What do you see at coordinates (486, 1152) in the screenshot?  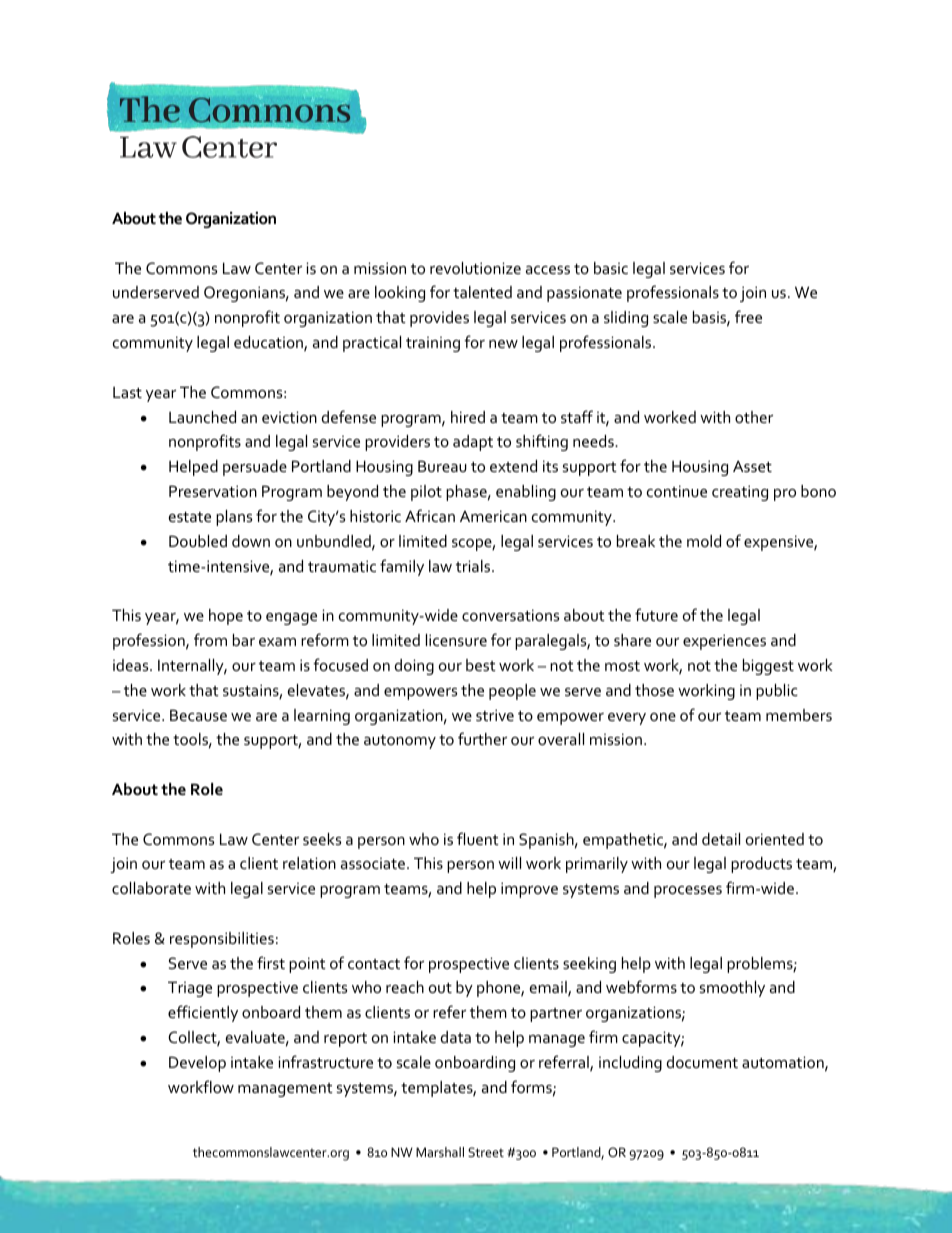 I see `Street` at bounding box center [486, 1152].
